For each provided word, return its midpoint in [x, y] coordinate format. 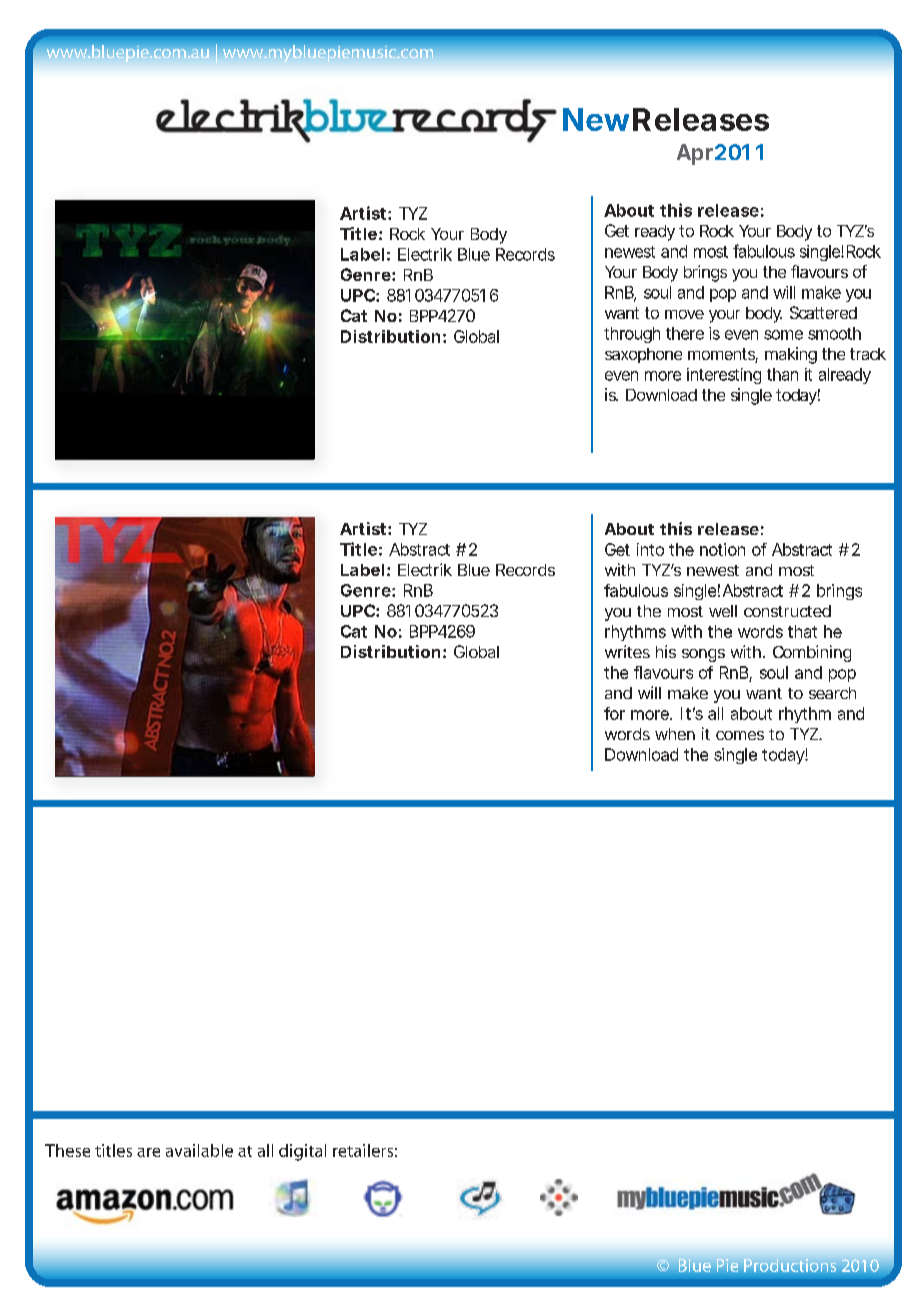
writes [627, 651]
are [148, 1152]
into [650, 549]
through [632, 335]
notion [722, 549]
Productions [790, 1265]
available [199, 1150]
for [614, 713]
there [685, 333]
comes [740, 735]
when [675, 734]
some [783, 335]
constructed [787, 611]
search [832, 693]
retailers [363, 1150]
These [67, 1150]
